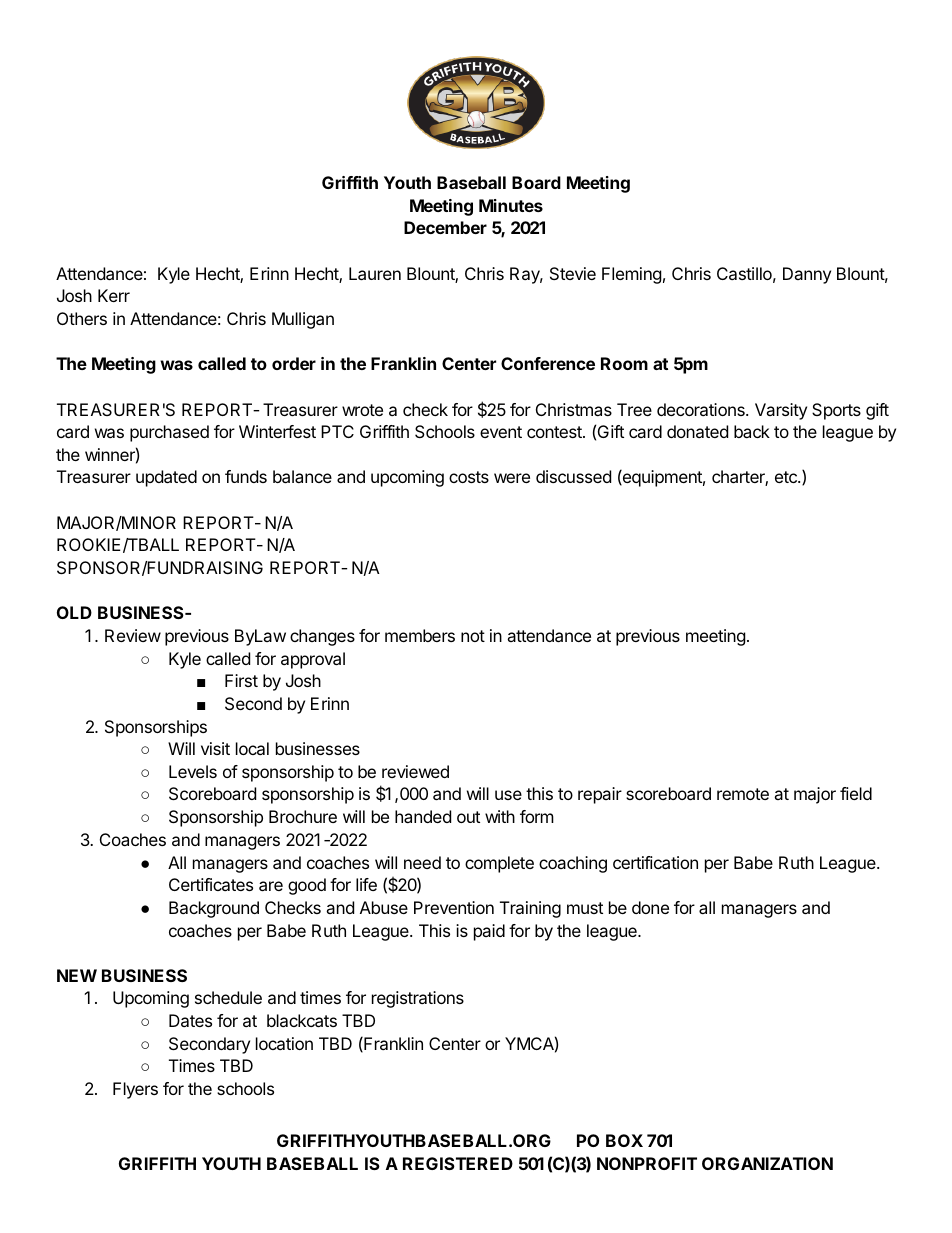  Describe the element at coordinates (445, 227) in the document. I see `December` at that location.
